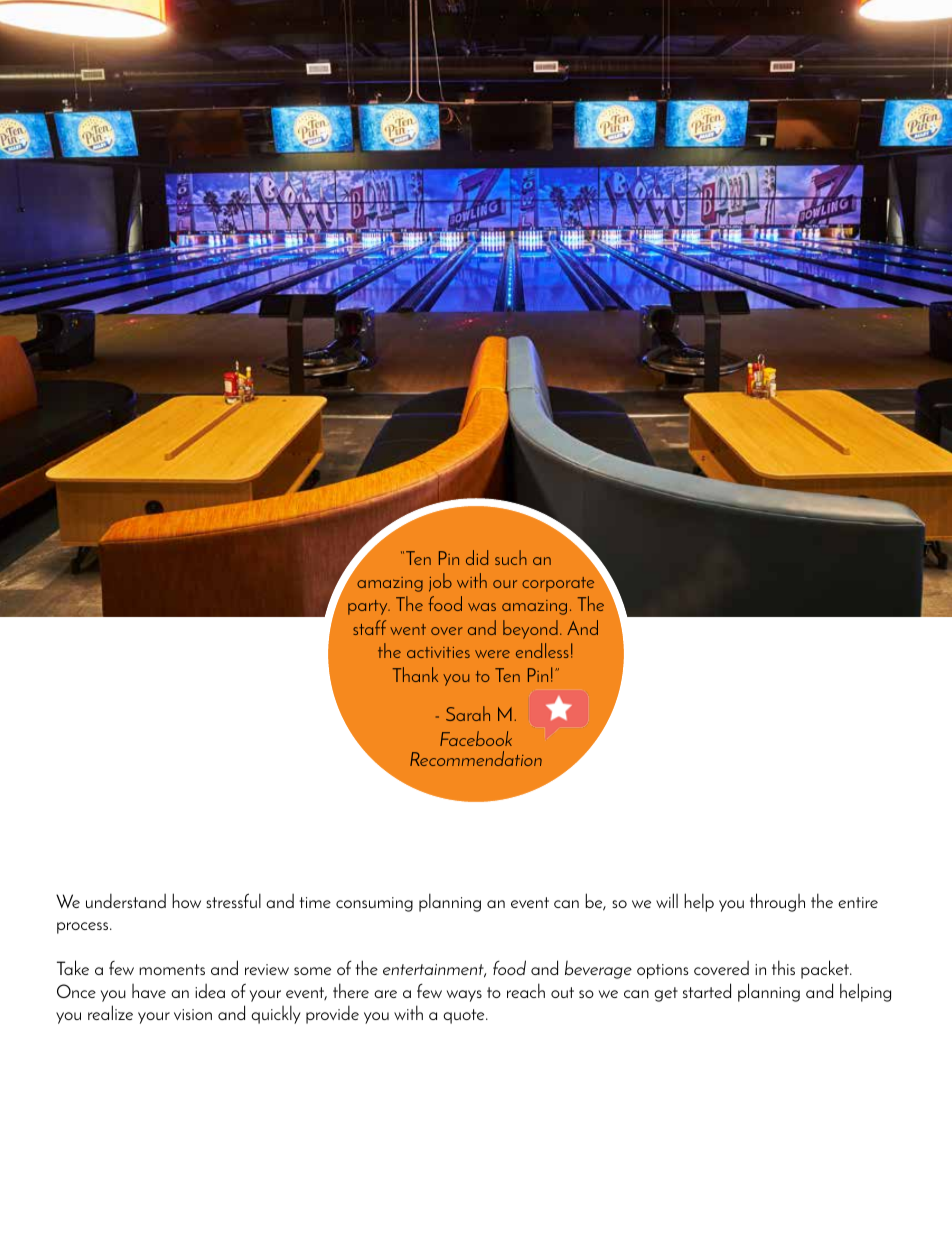 The width and height of the screenshot is (952, 1233). I want to click on consuming, so click(374, 904).
